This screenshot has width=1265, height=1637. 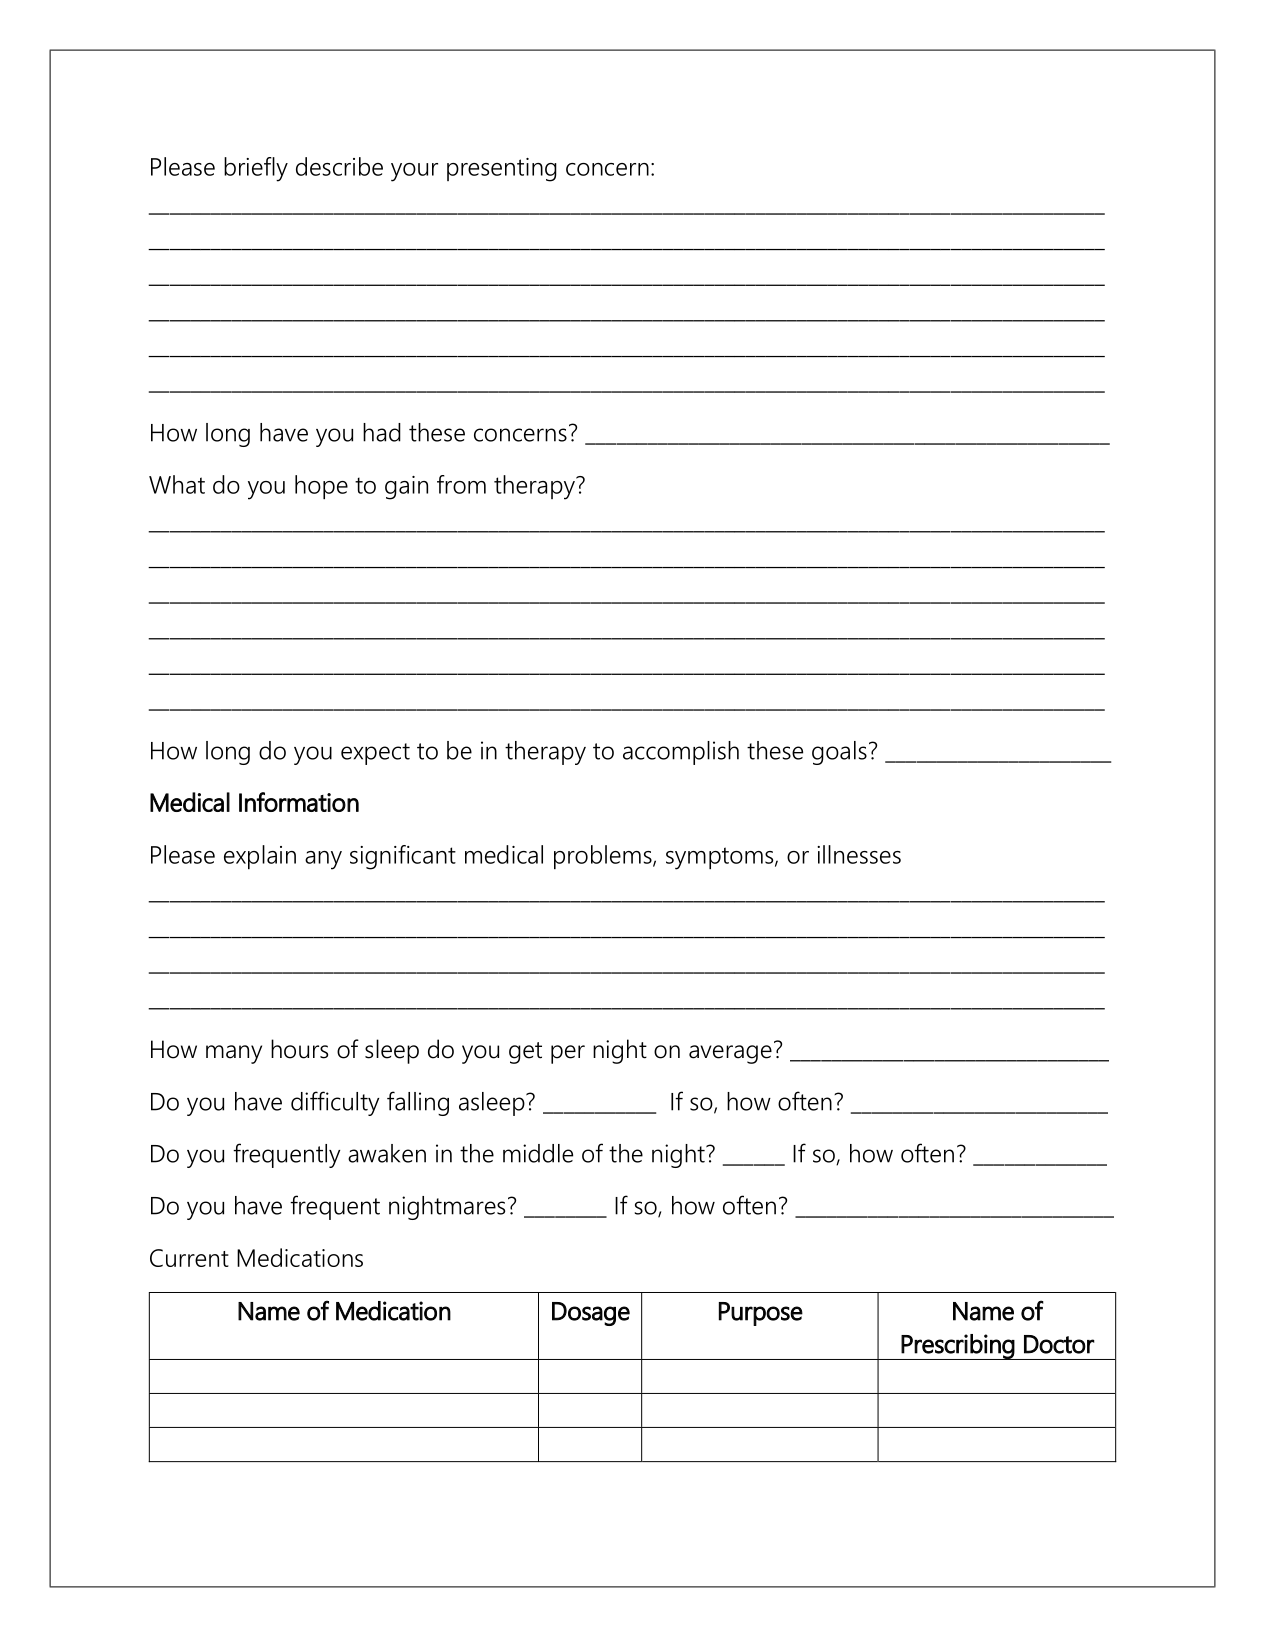 What do you see at coordinates (189, 1258) in the screenshot?
I see `Current` at bounding box center [189, 1258].
